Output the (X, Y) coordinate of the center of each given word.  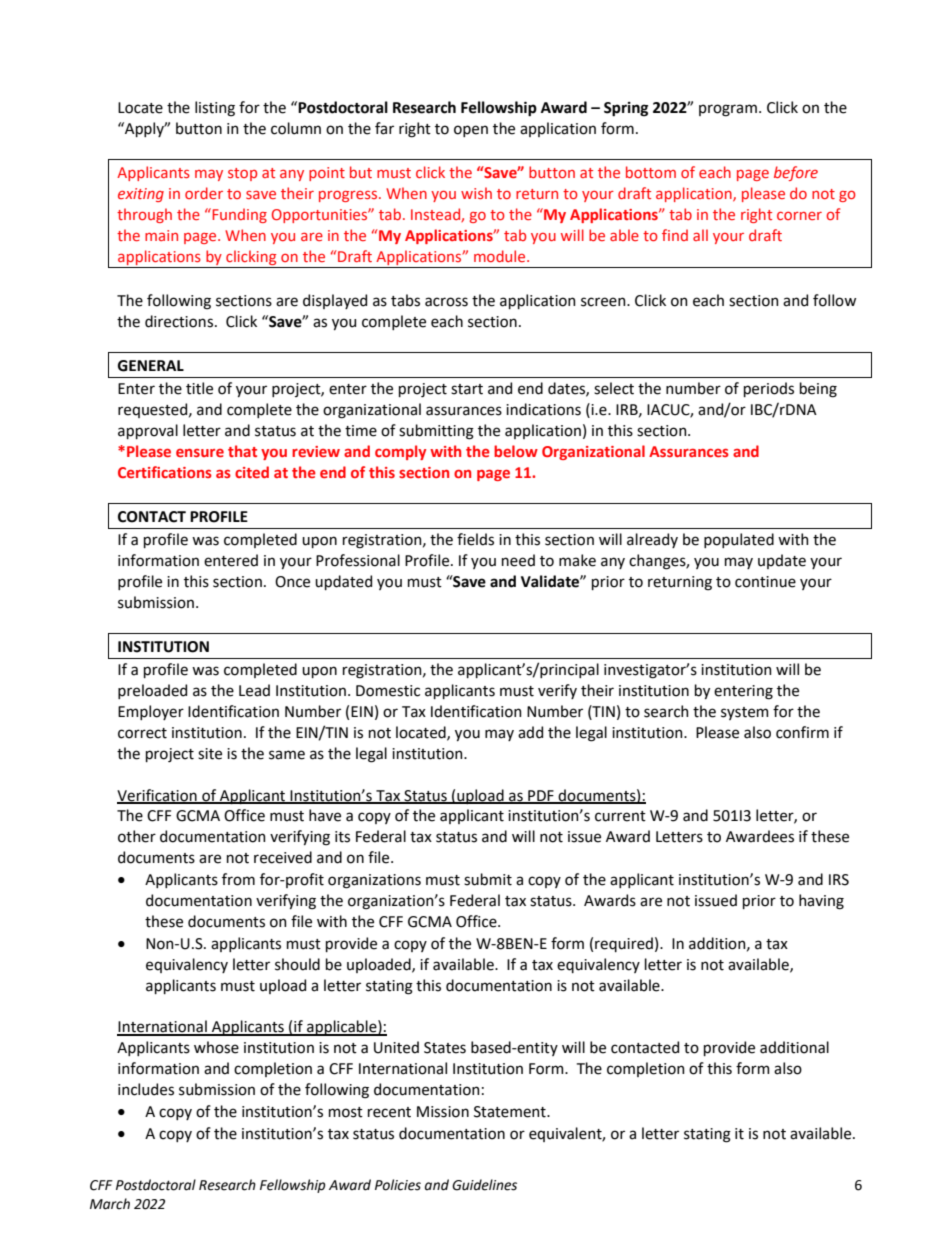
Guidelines (484, 1185)
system (745, 713)
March (110, 1204)
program (728, 110)
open (471, 131)
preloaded (152, 691)
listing (215, 109)
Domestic (388, 691)
